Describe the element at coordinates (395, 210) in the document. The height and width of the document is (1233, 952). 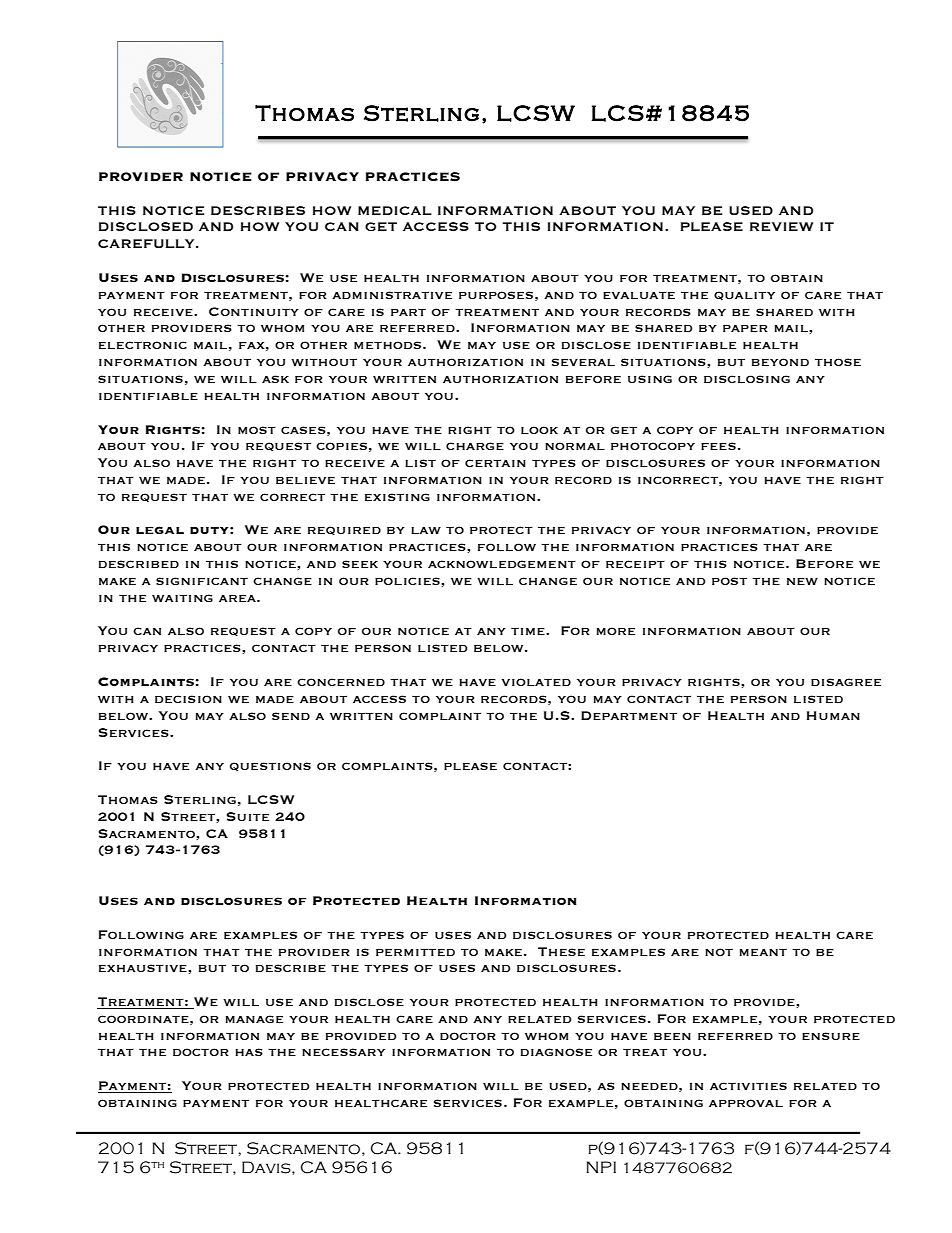
I see `MEDICAL` at that location.
